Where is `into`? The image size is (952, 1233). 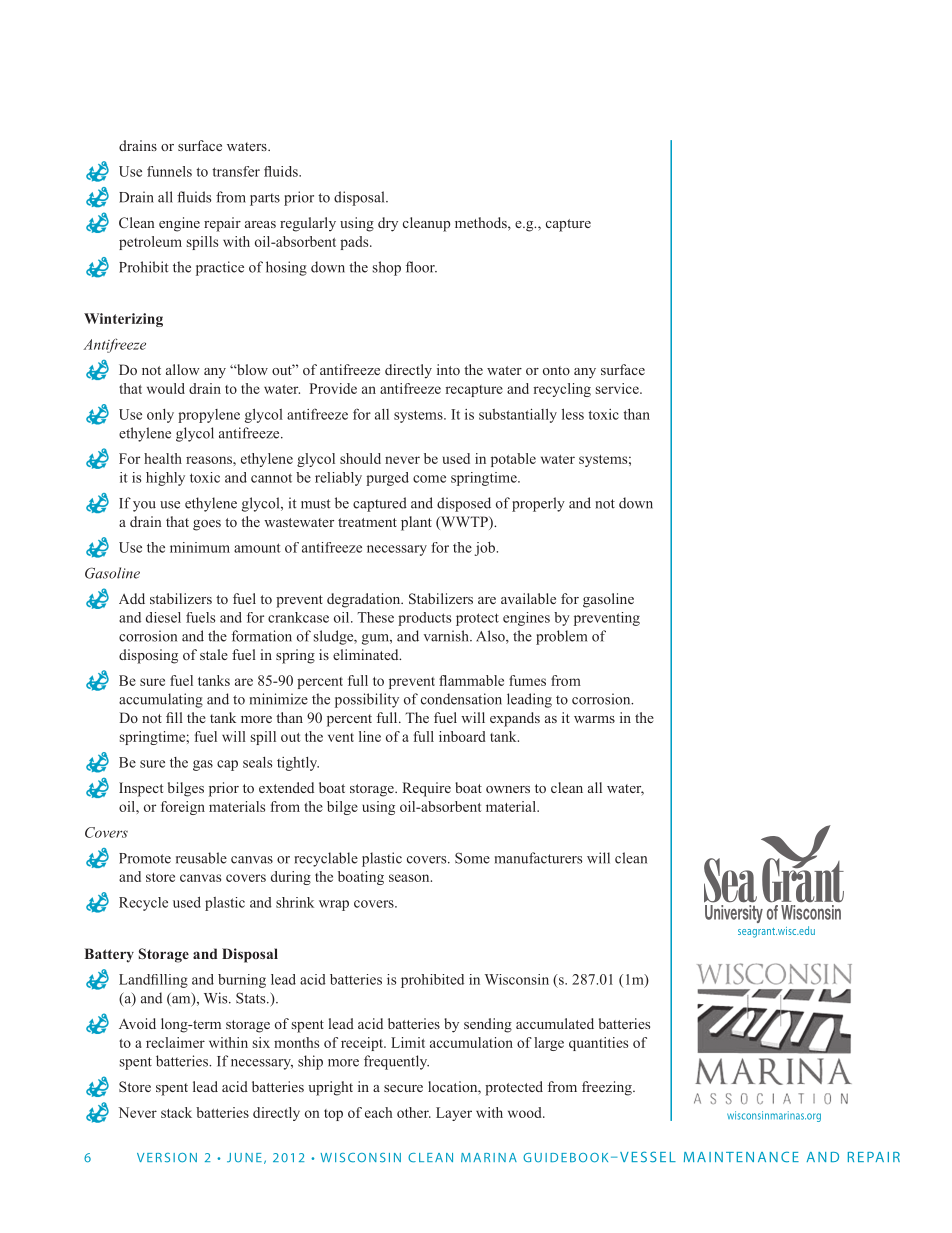 into is located at coordinates (448, 369).
